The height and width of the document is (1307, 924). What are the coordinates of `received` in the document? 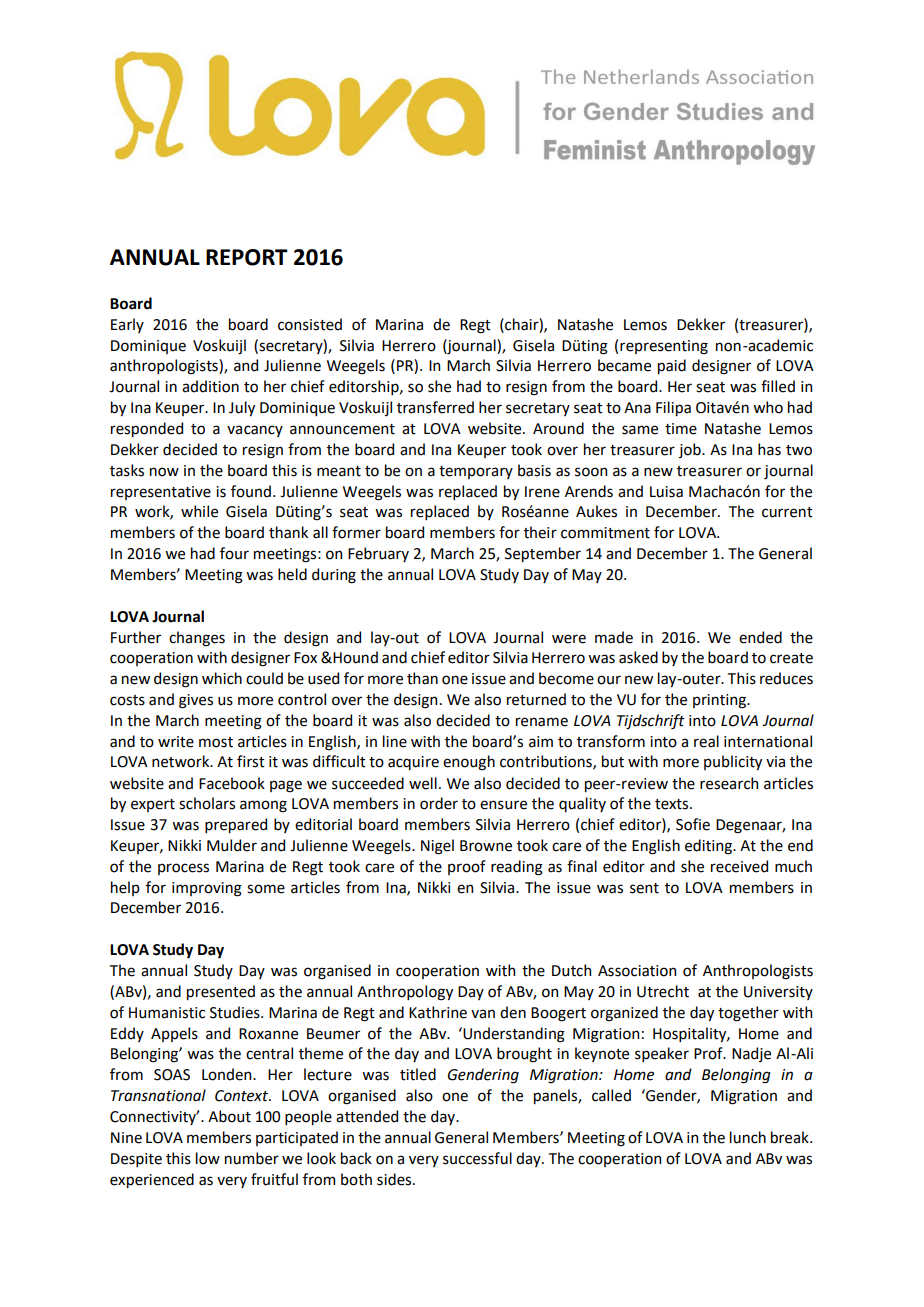 It's located at (739, 866).
